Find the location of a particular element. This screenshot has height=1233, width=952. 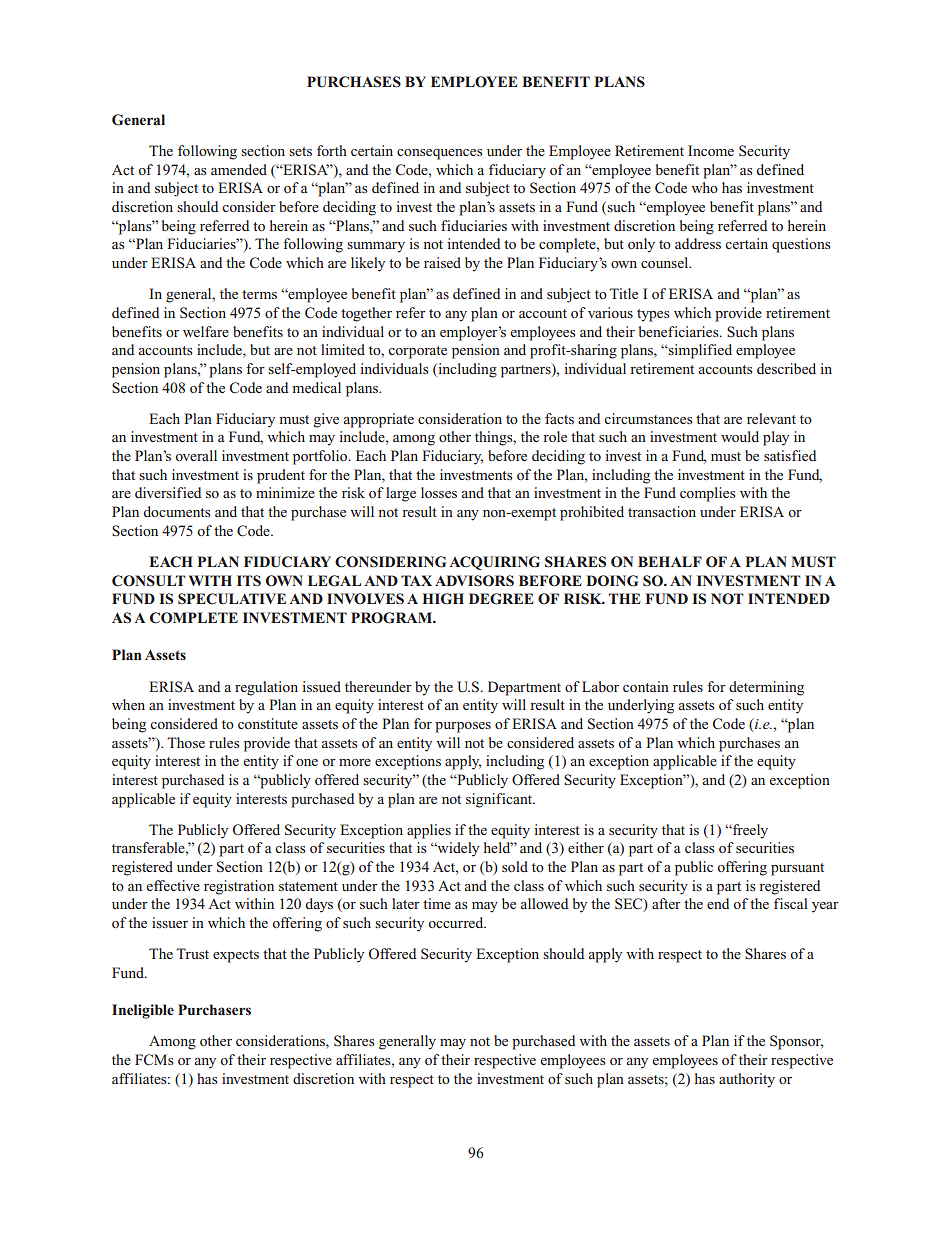

SPECULATIVE is located at coordinates (232, 599).
